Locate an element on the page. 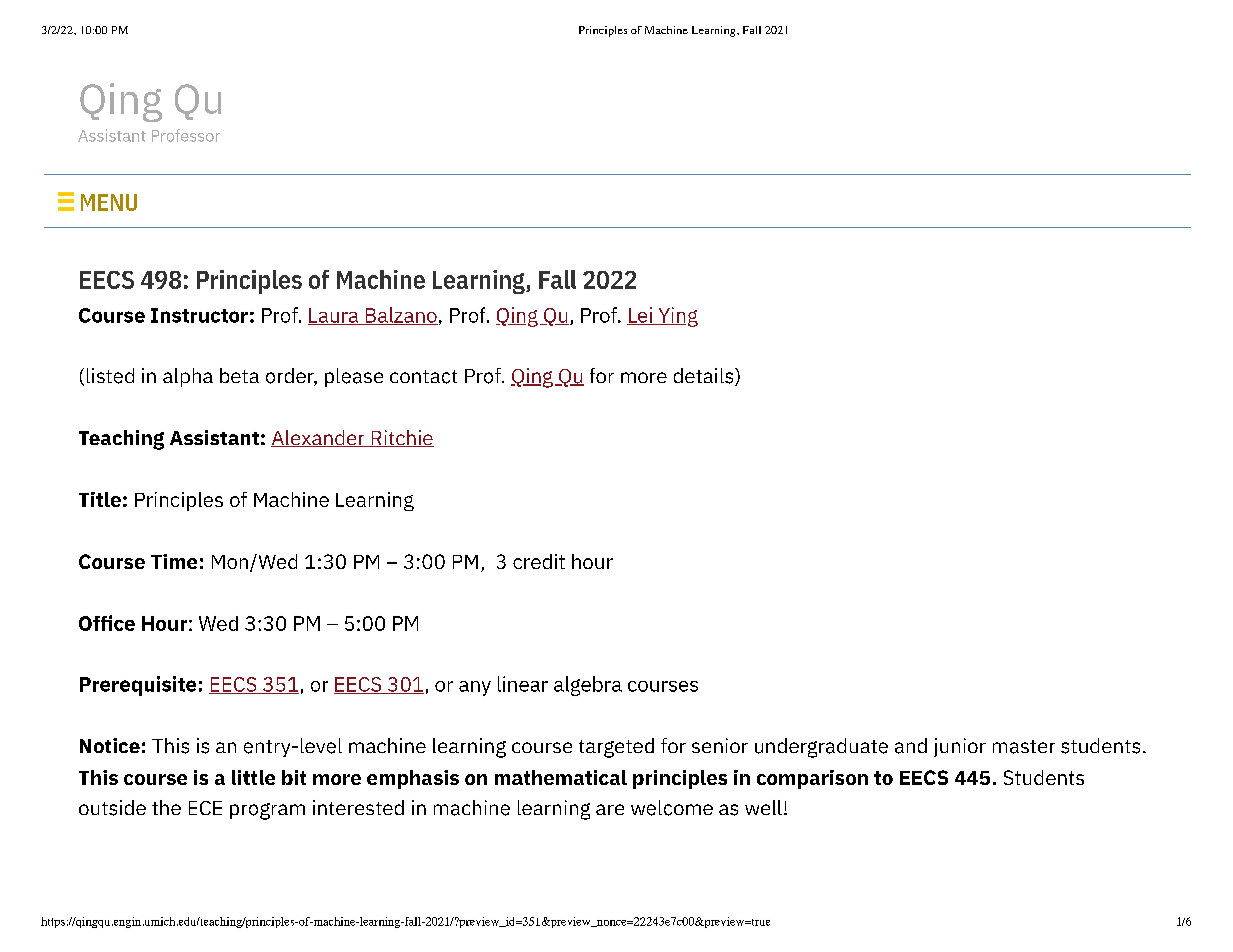 The height and width of the page is (952, 1233). Ying is located at coordinates (677, 317).
